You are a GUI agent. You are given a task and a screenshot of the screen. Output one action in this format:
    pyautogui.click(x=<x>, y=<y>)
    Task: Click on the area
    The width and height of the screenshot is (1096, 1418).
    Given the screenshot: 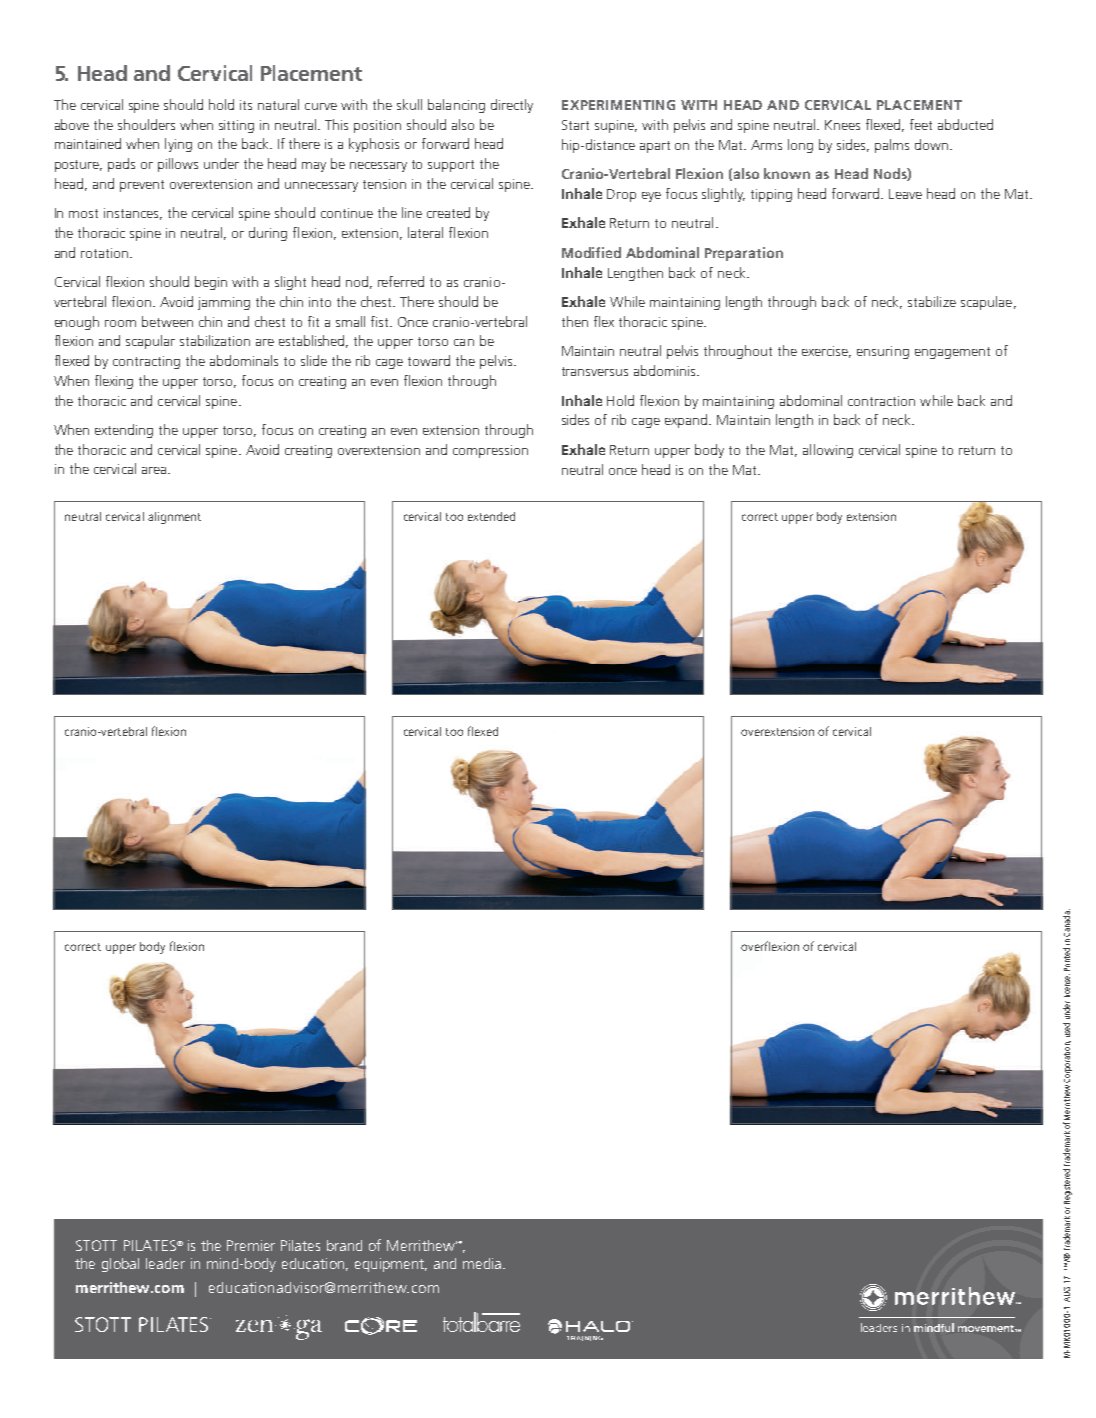 What is the action you would take?
    pyautogui.click(x=155, y=470)
